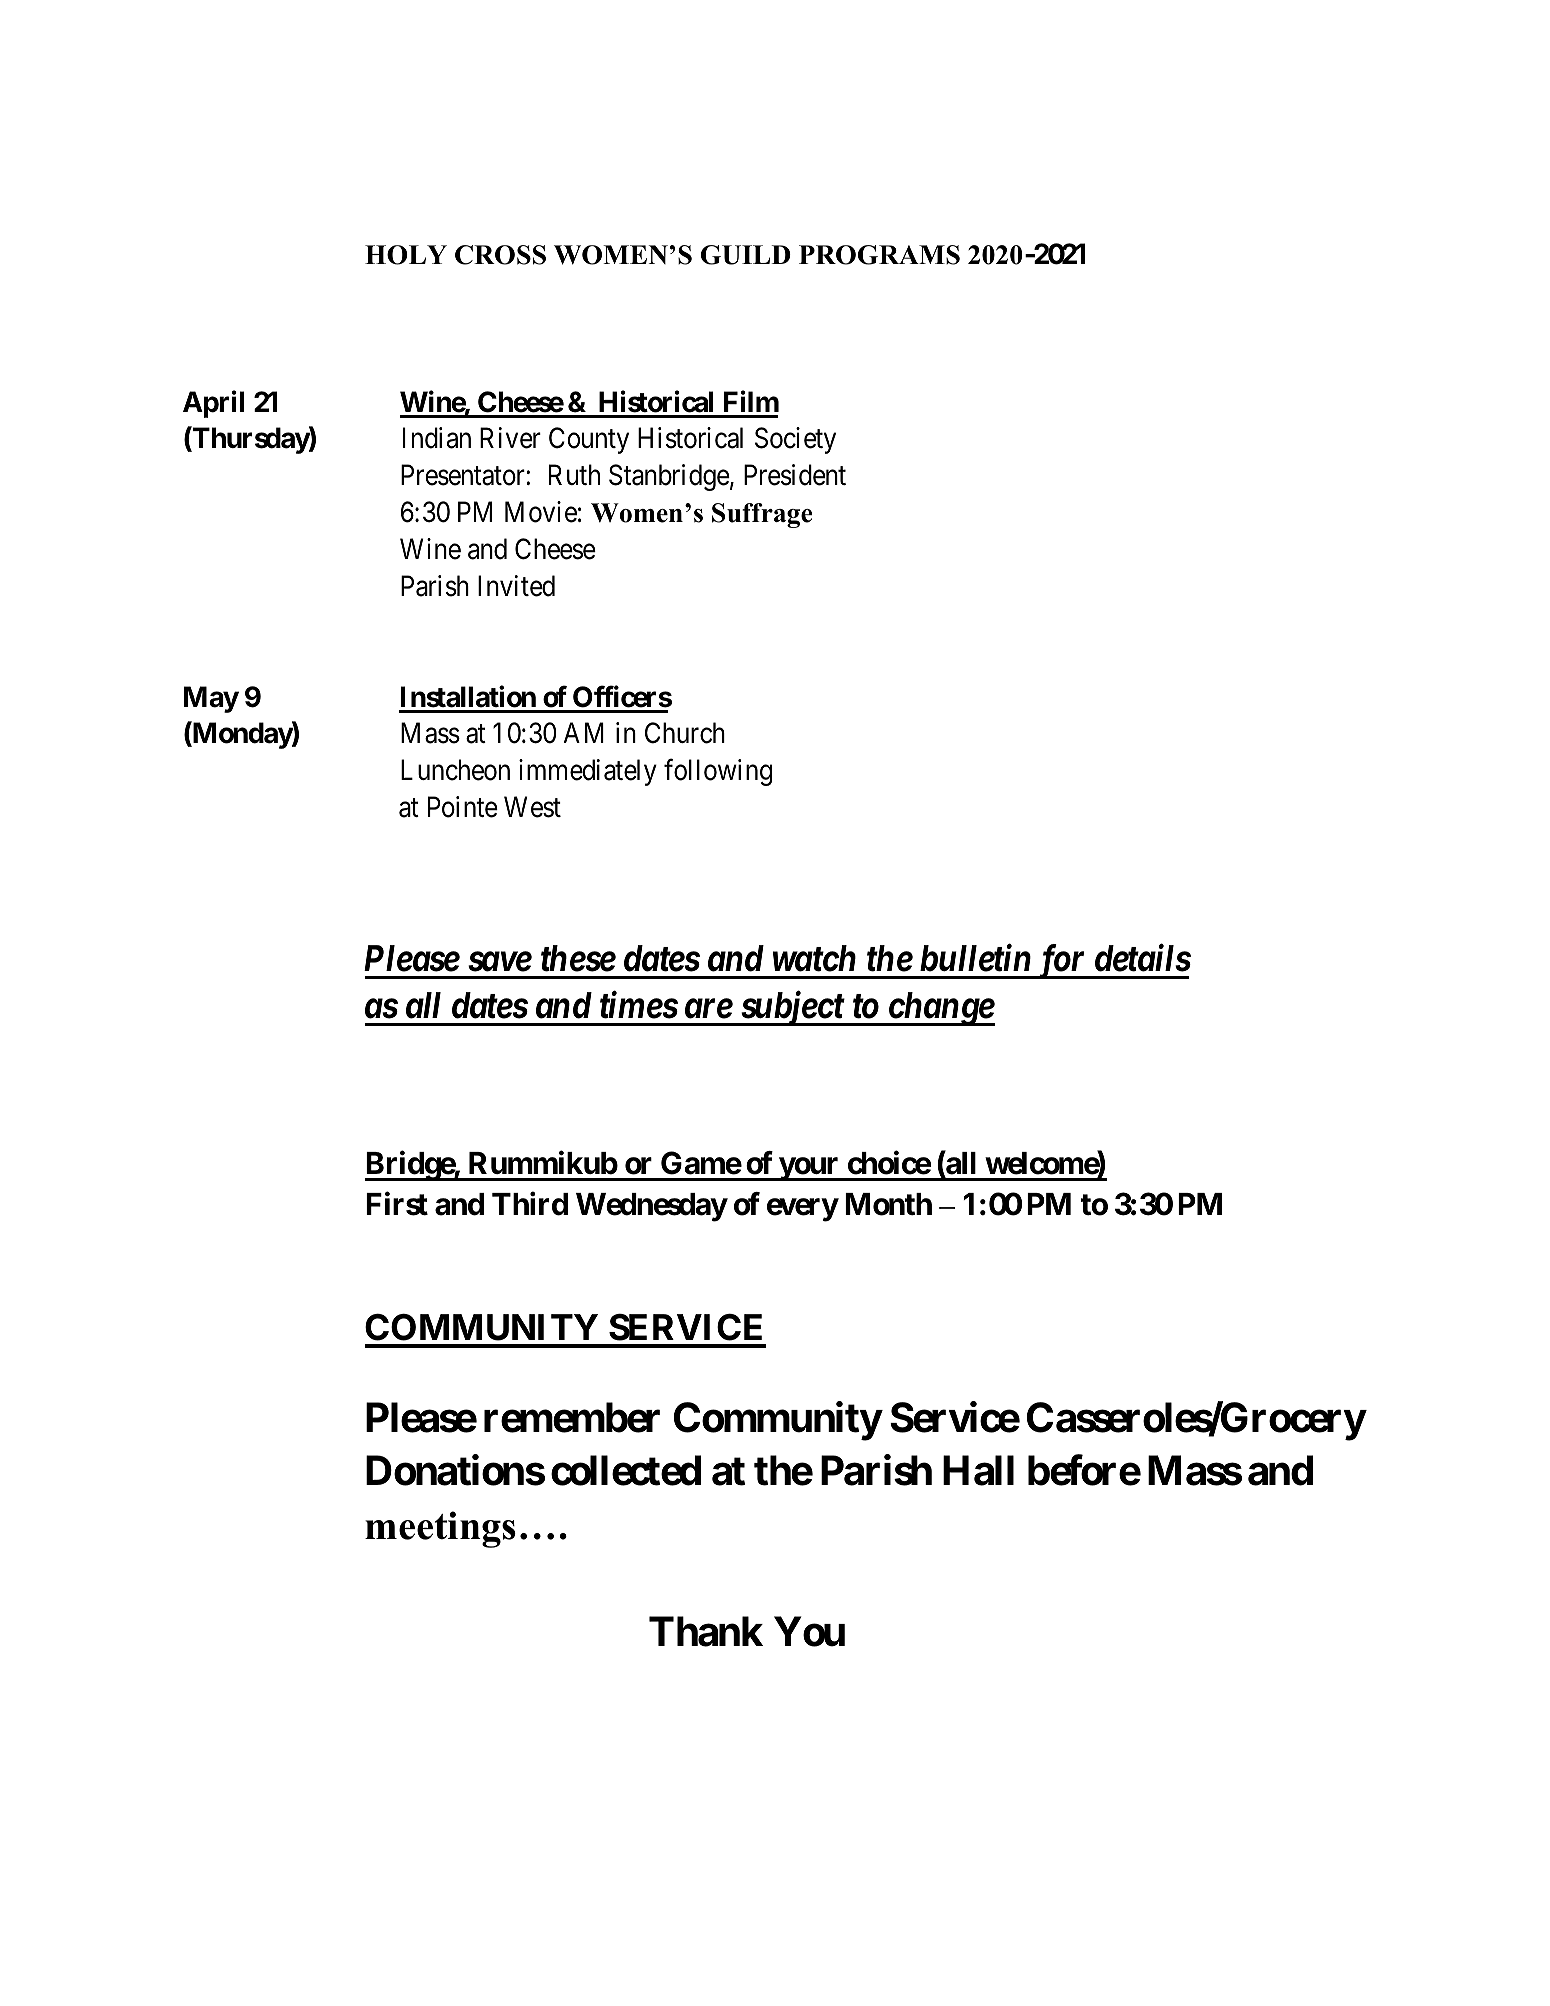  What do you see at coordinates (463, 807) in the document?
I see `Pointe` at bounding box center [463, 807].
